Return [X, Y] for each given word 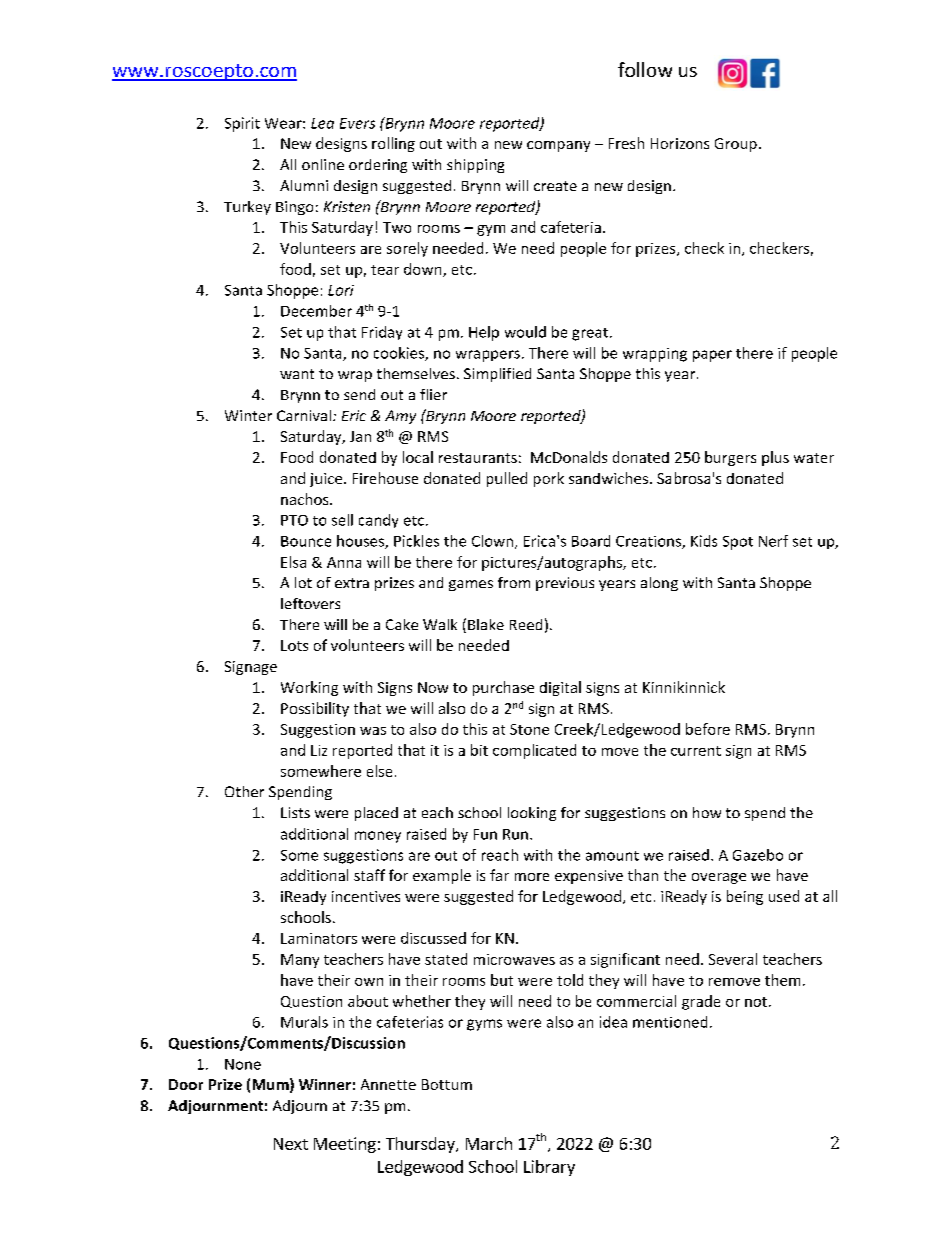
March [489, 1143]
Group [736, 145]
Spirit [242, 124]
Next [291, 1144]
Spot [738, 543]
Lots [294, 645]
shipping [475, 166]
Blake [486, 624]
